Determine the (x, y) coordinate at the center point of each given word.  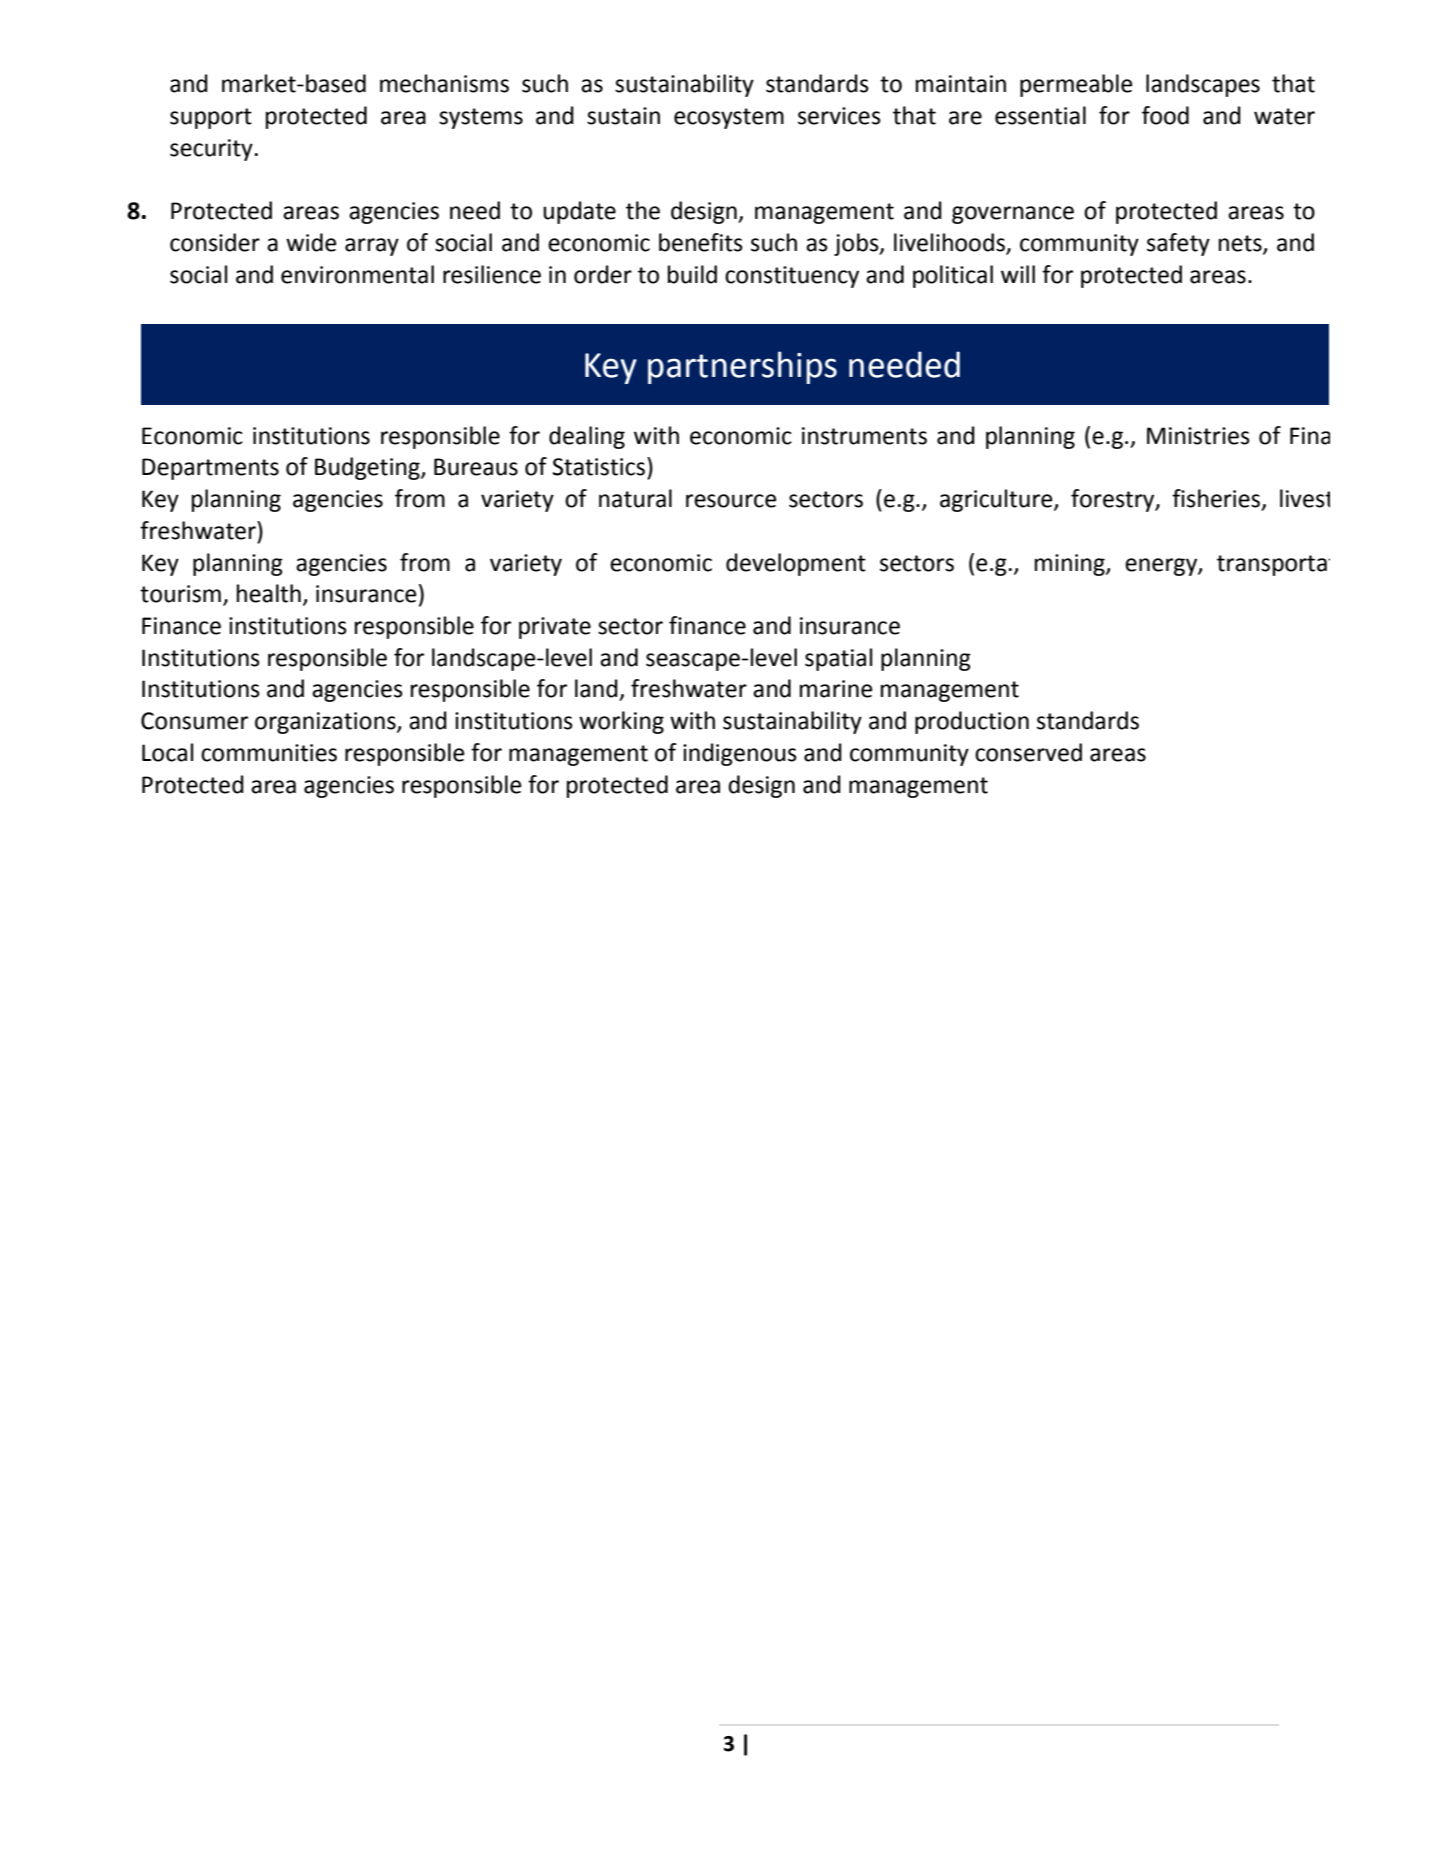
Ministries (1198, 436)
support (211, 118)
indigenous (740, 754)
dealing (587, 437)
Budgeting (368, 468)
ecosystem (729, 118)
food (1165, 115)
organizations (326, 723)
